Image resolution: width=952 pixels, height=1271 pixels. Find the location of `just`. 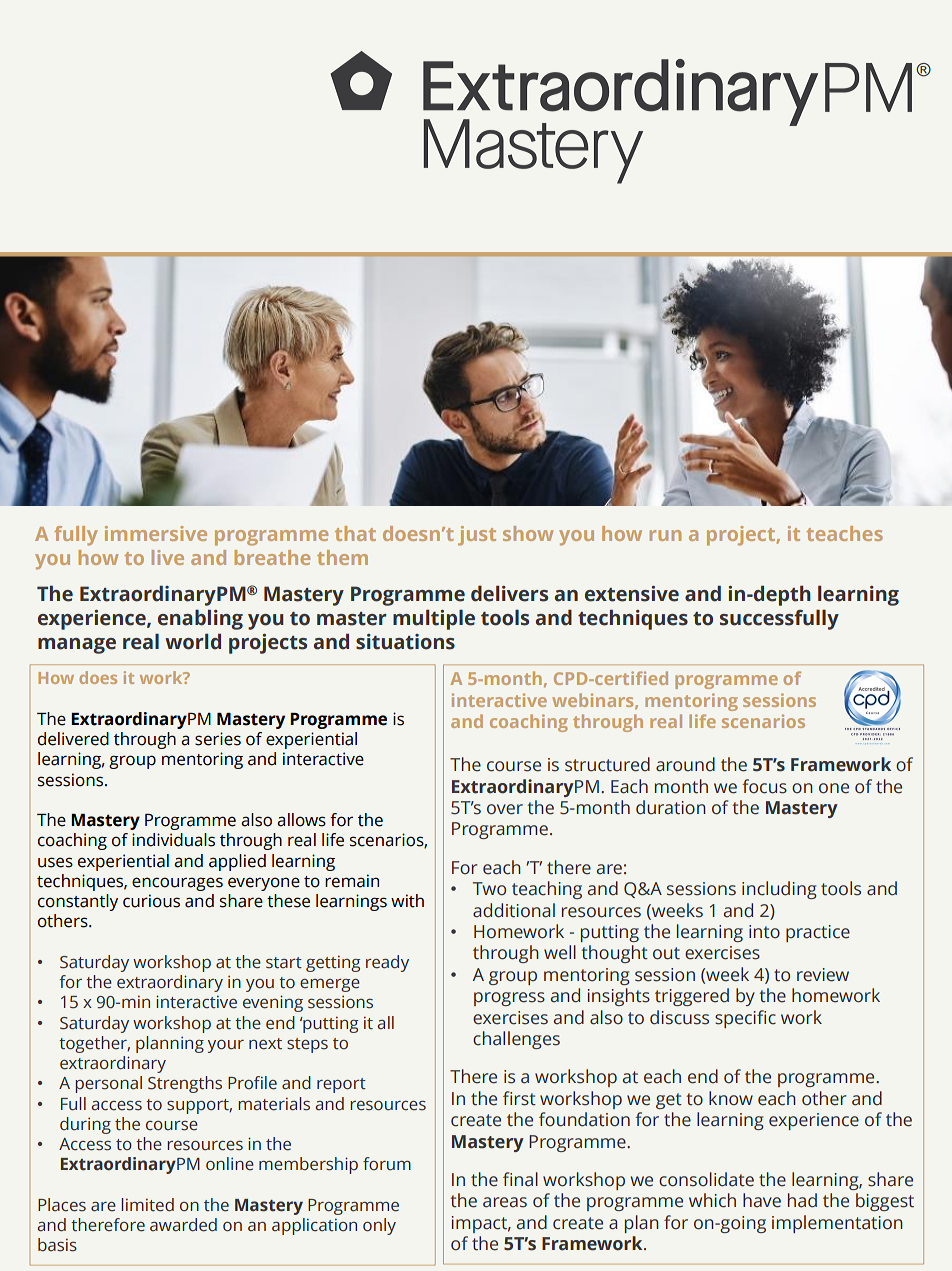

just is located at coordinates (477, 536).
